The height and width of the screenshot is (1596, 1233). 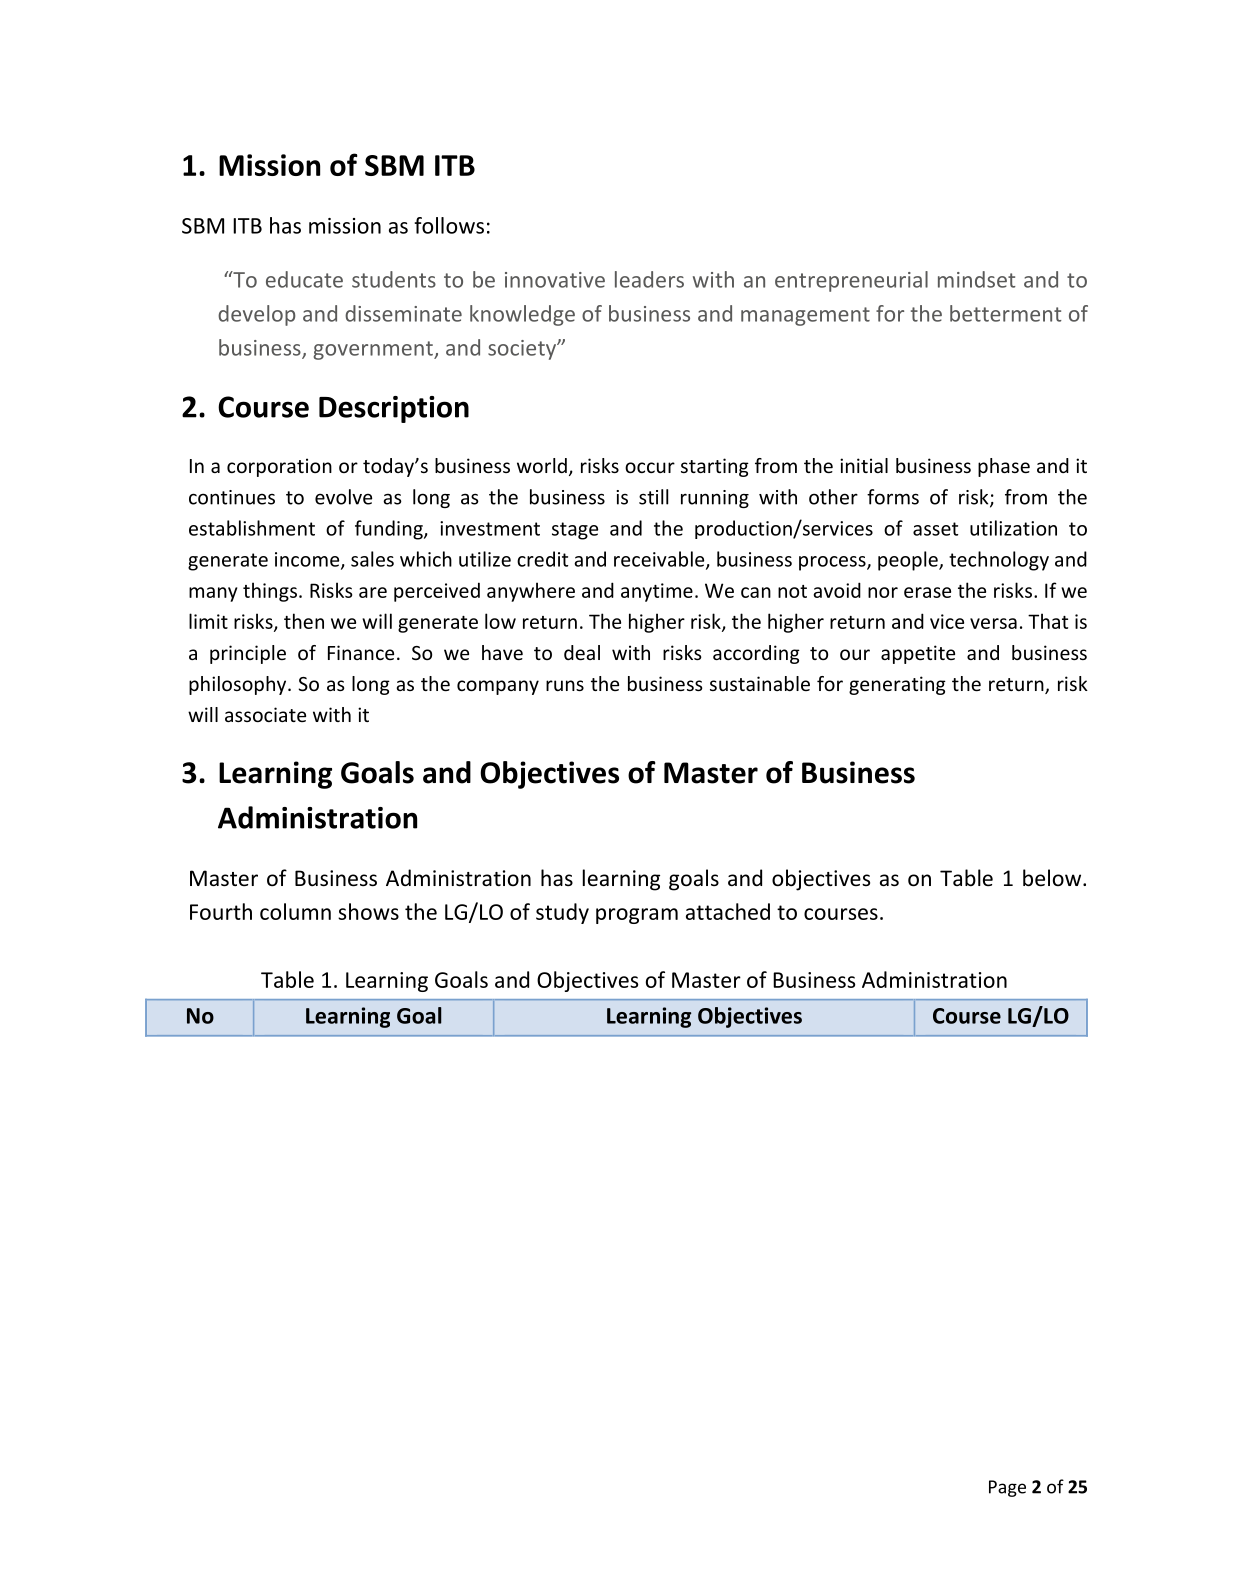 I want to click on Page, so click(x=1007, y=1488).
